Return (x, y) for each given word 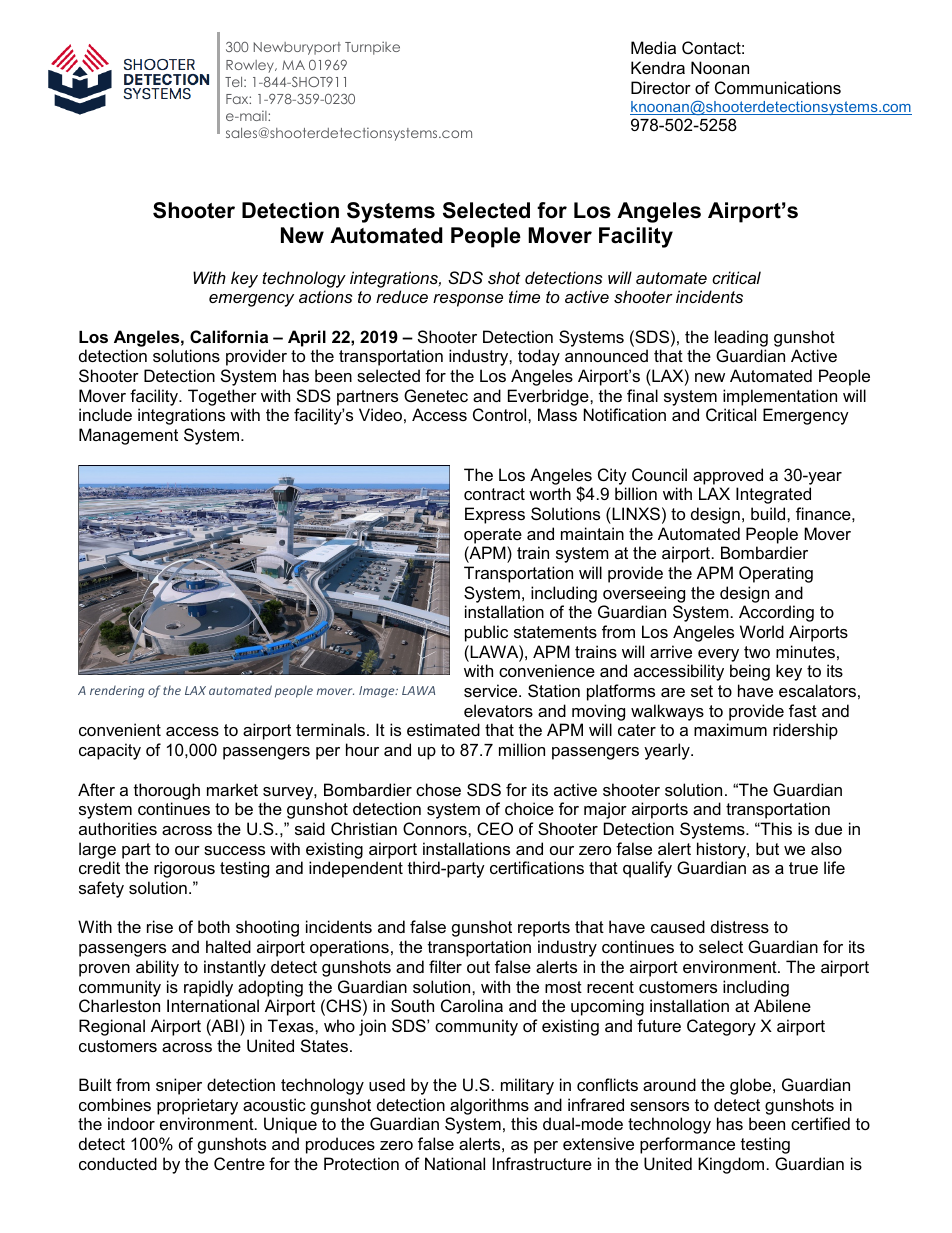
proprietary (197, 1106)
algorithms (489, 1106)
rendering (117, 691)
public (486, 633)
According (776, 613)
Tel (235, 82)
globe (752, 1086)
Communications (778, 87)
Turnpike (372, 48)
